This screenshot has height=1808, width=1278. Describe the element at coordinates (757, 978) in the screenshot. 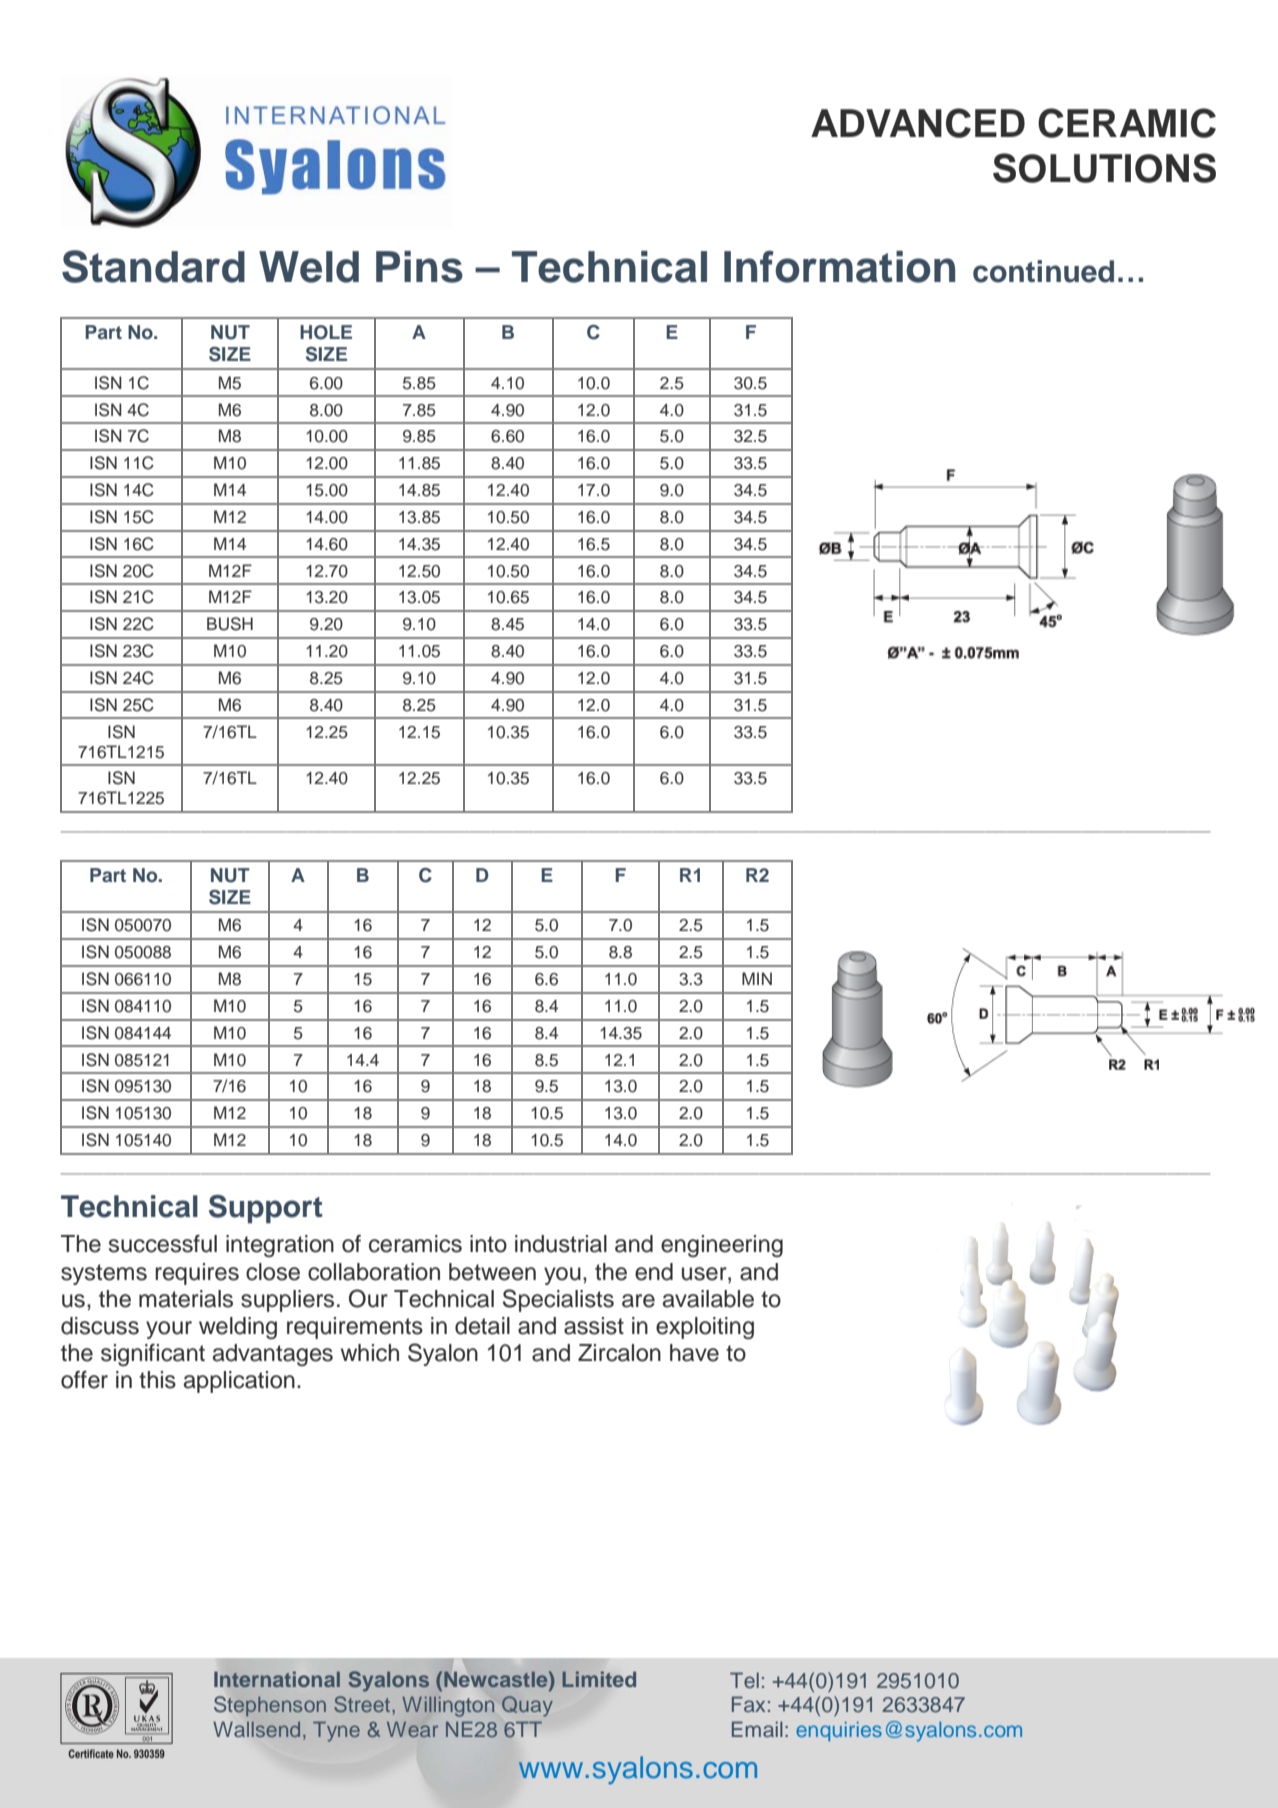

I see `MIN` at that location.
